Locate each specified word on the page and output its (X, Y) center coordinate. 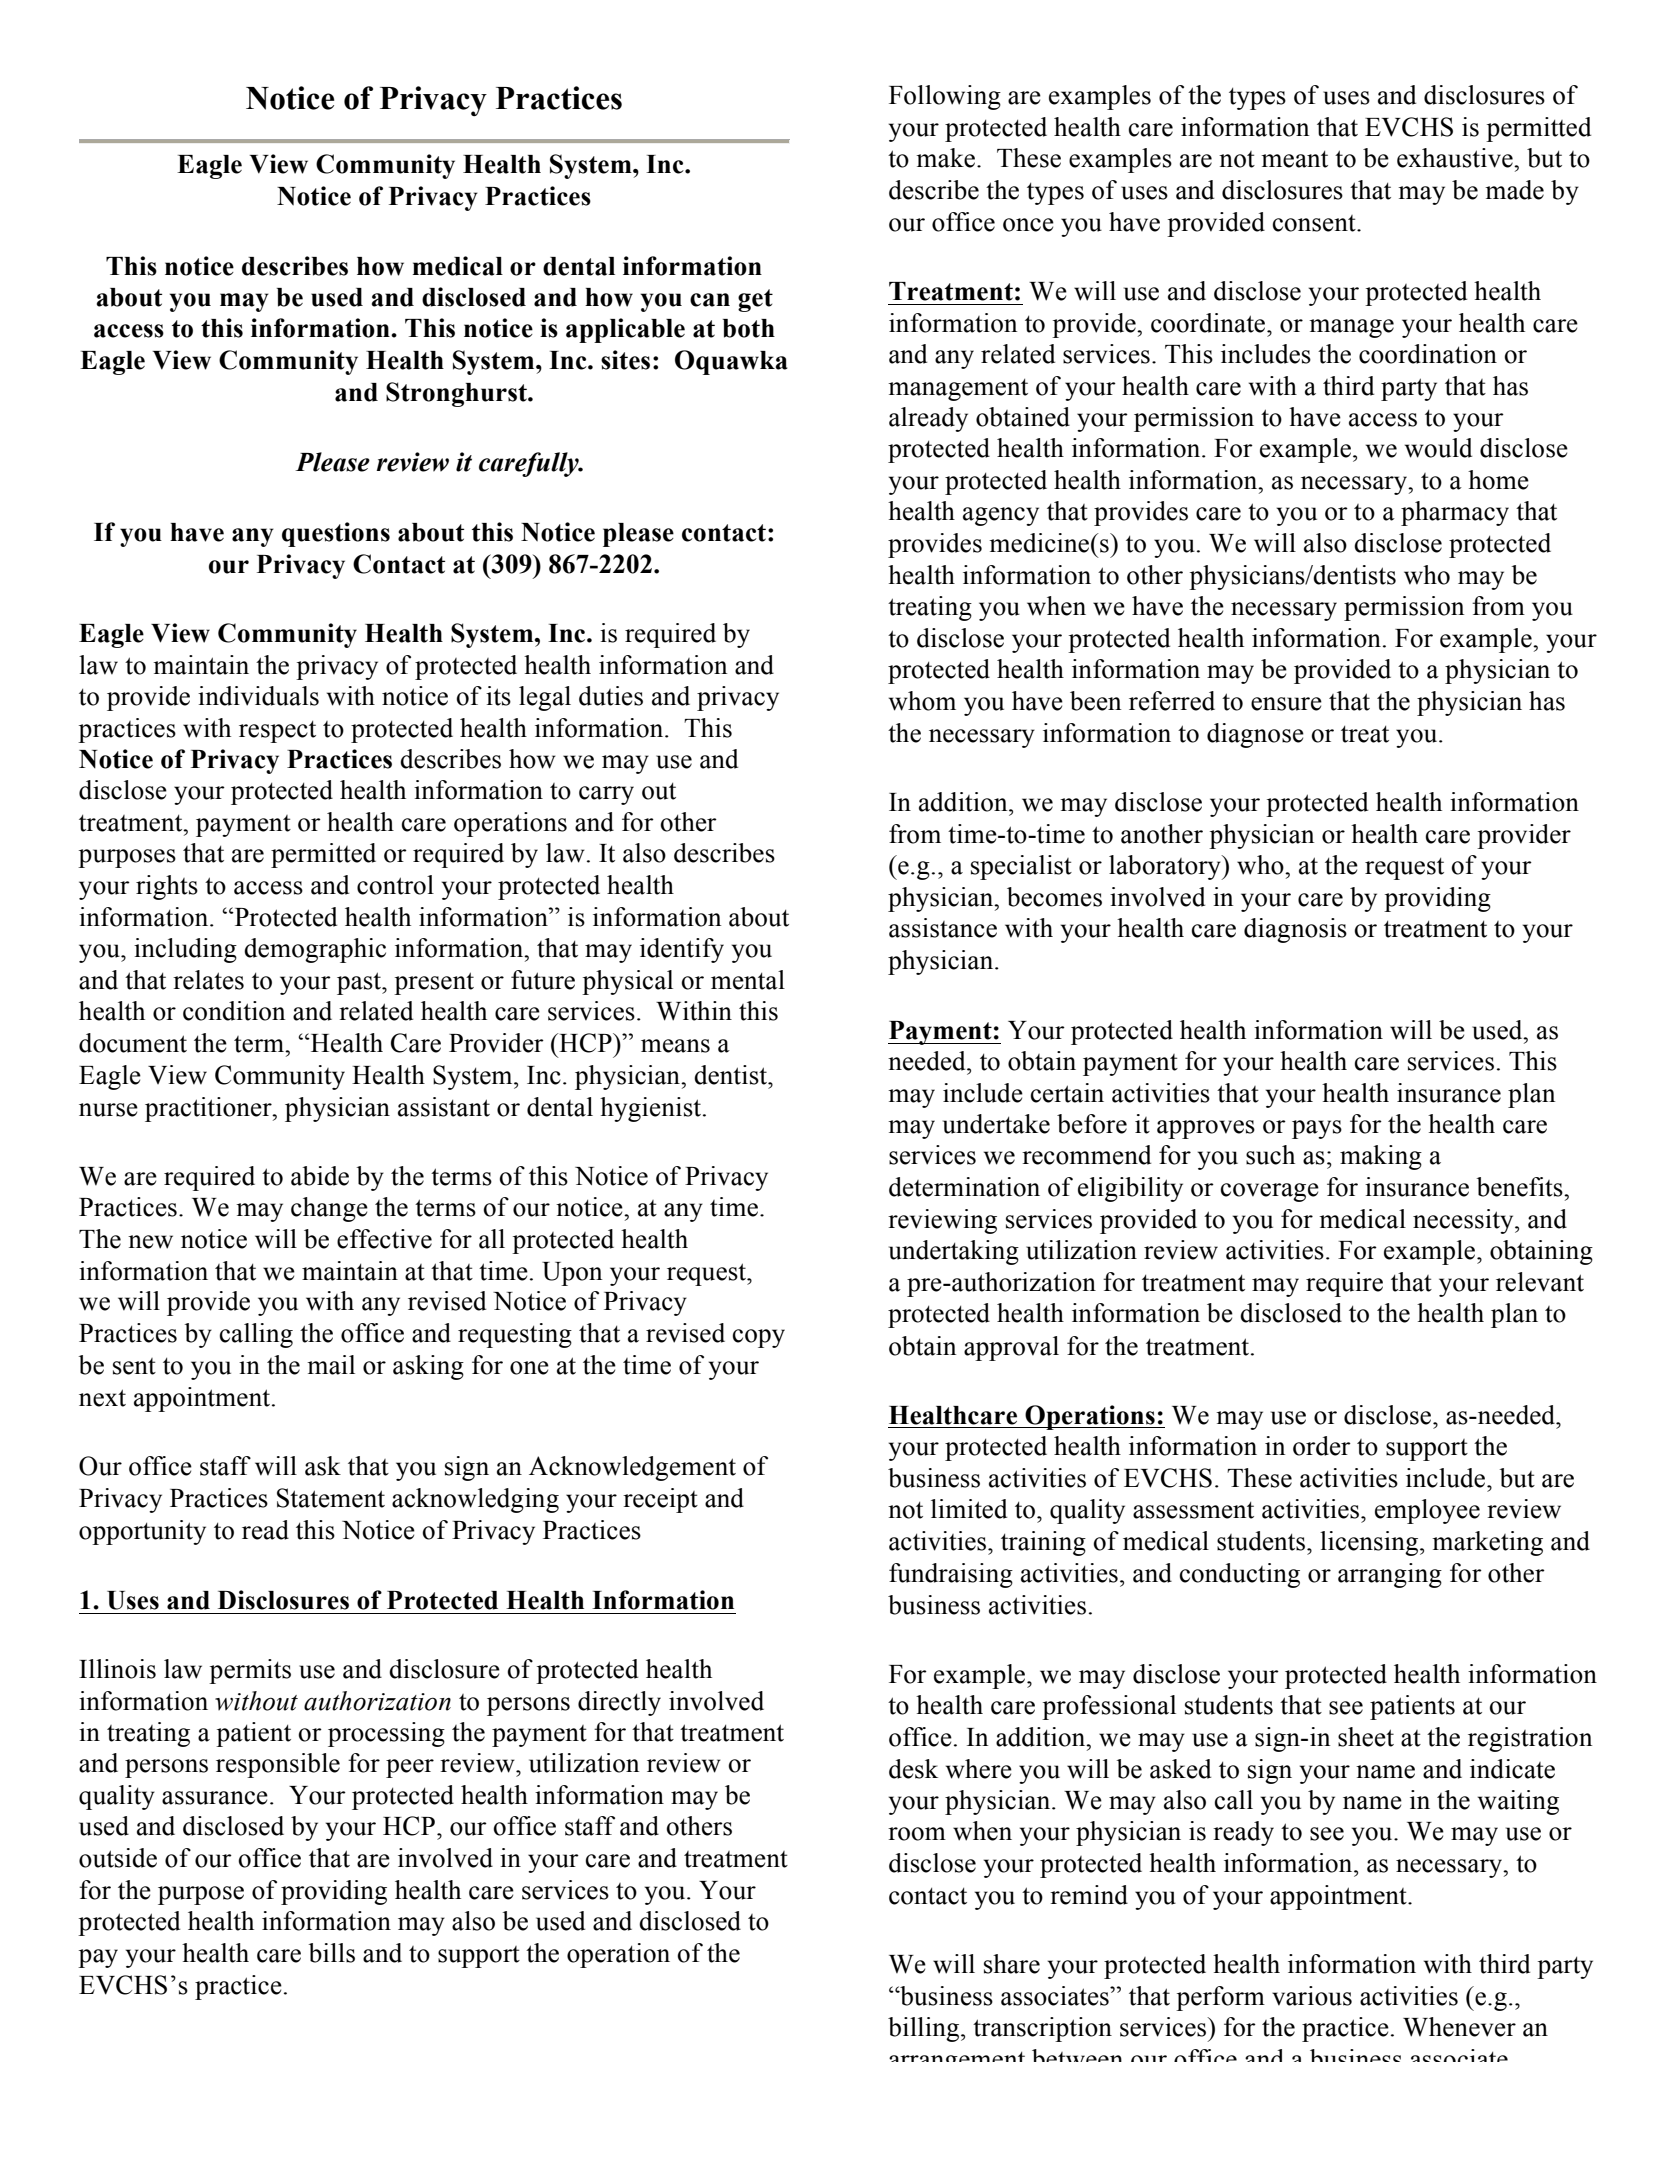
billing (925, 2029)
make (945, 158)
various (1312, 1996)
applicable (625, 330)
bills (332, 1953)
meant (1294, 159)
